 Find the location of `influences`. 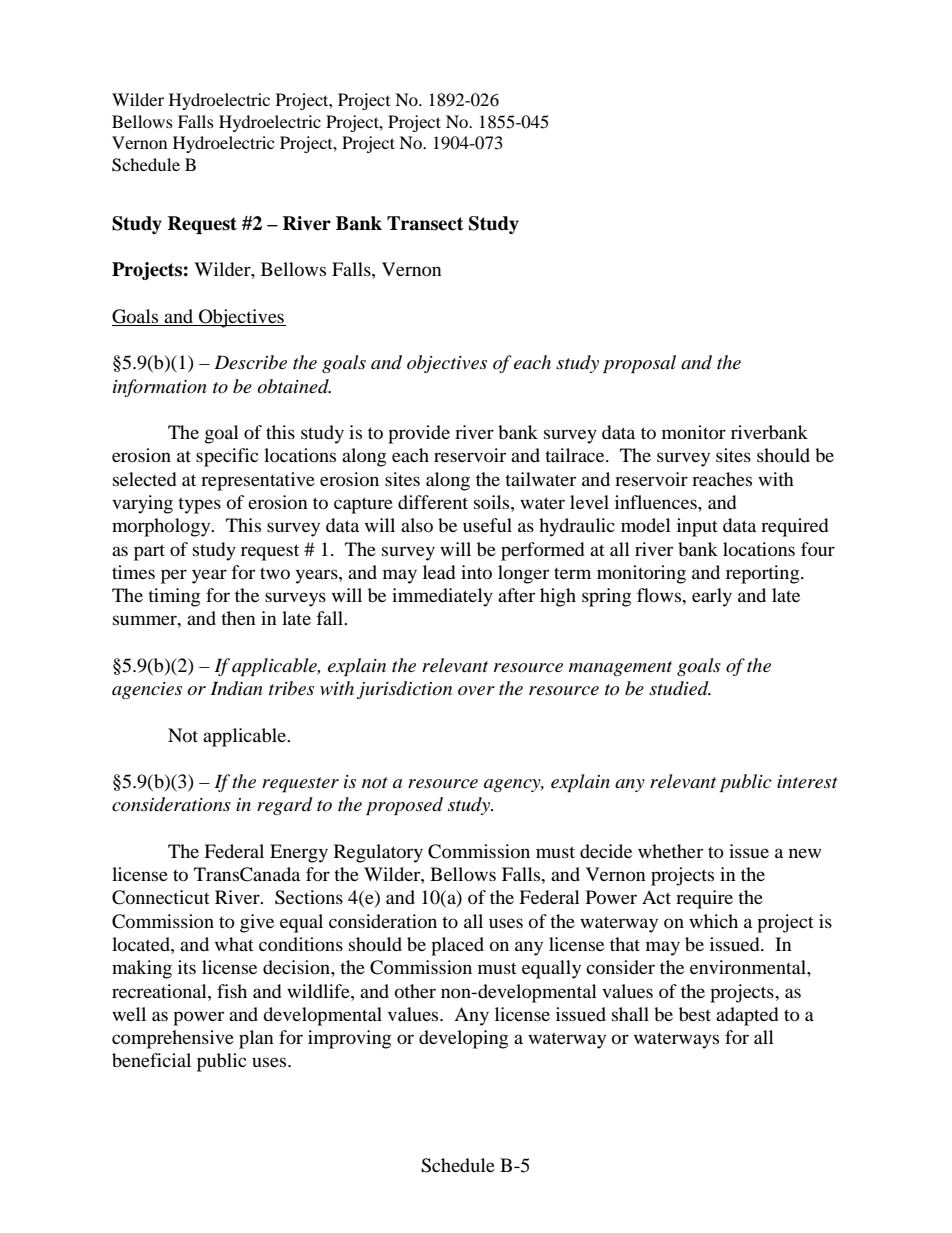

influences is located at coordinates (657, 502).
